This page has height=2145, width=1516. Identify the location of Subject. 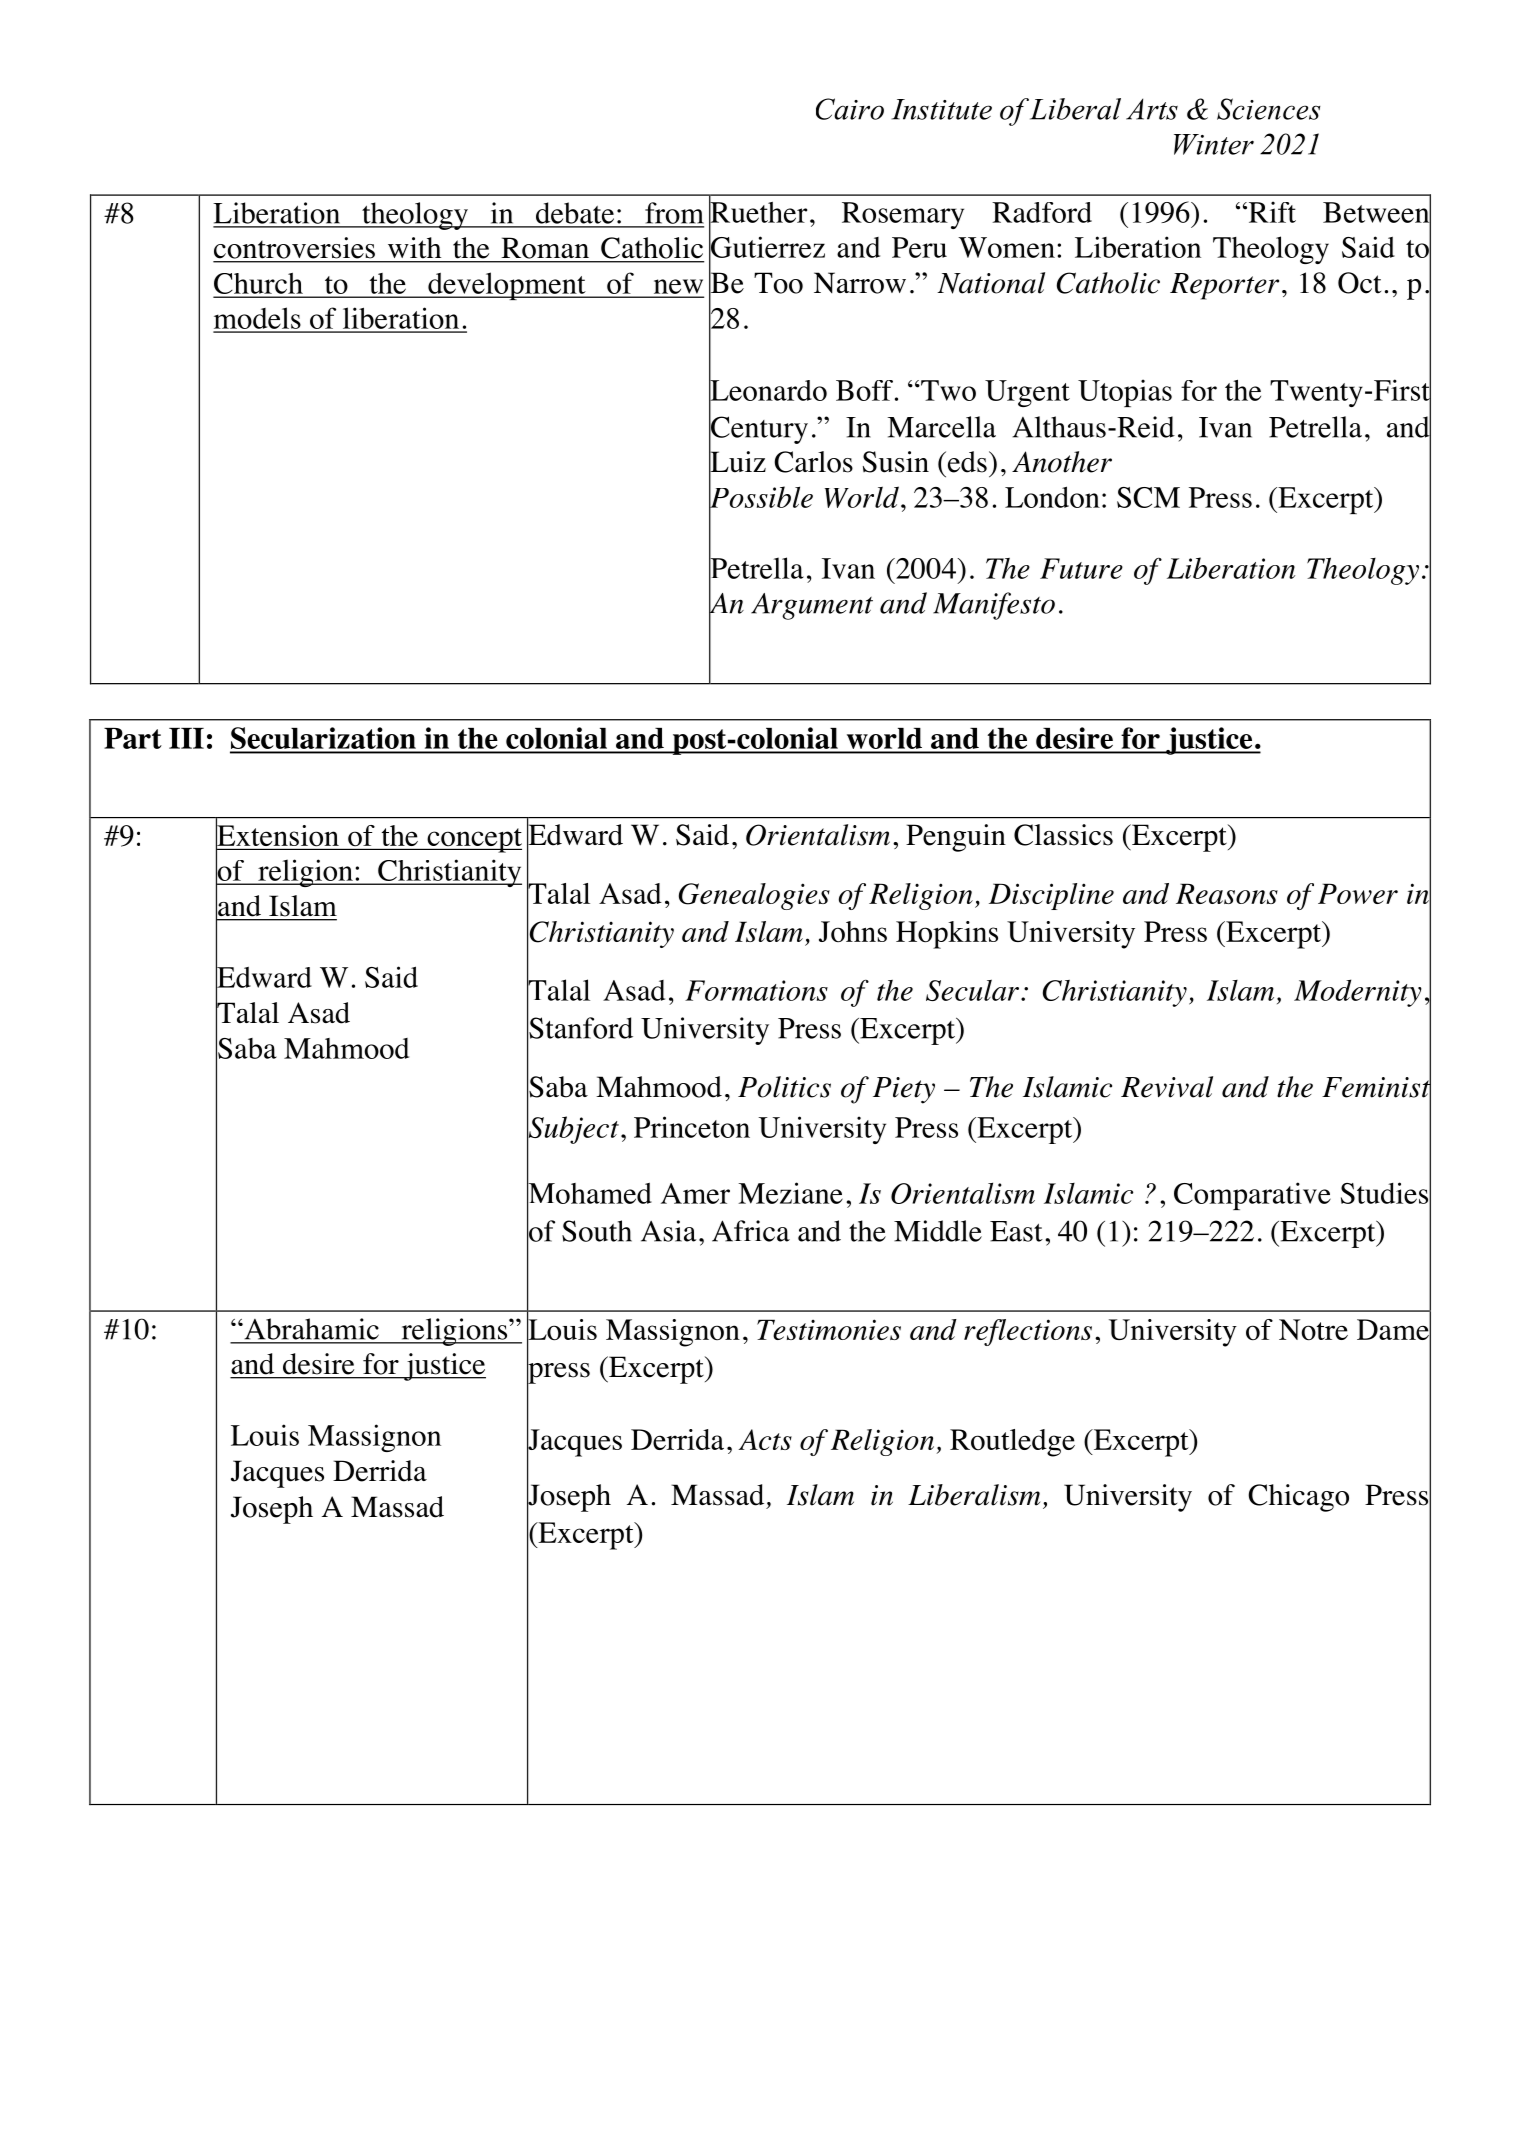
(573, 1130).
